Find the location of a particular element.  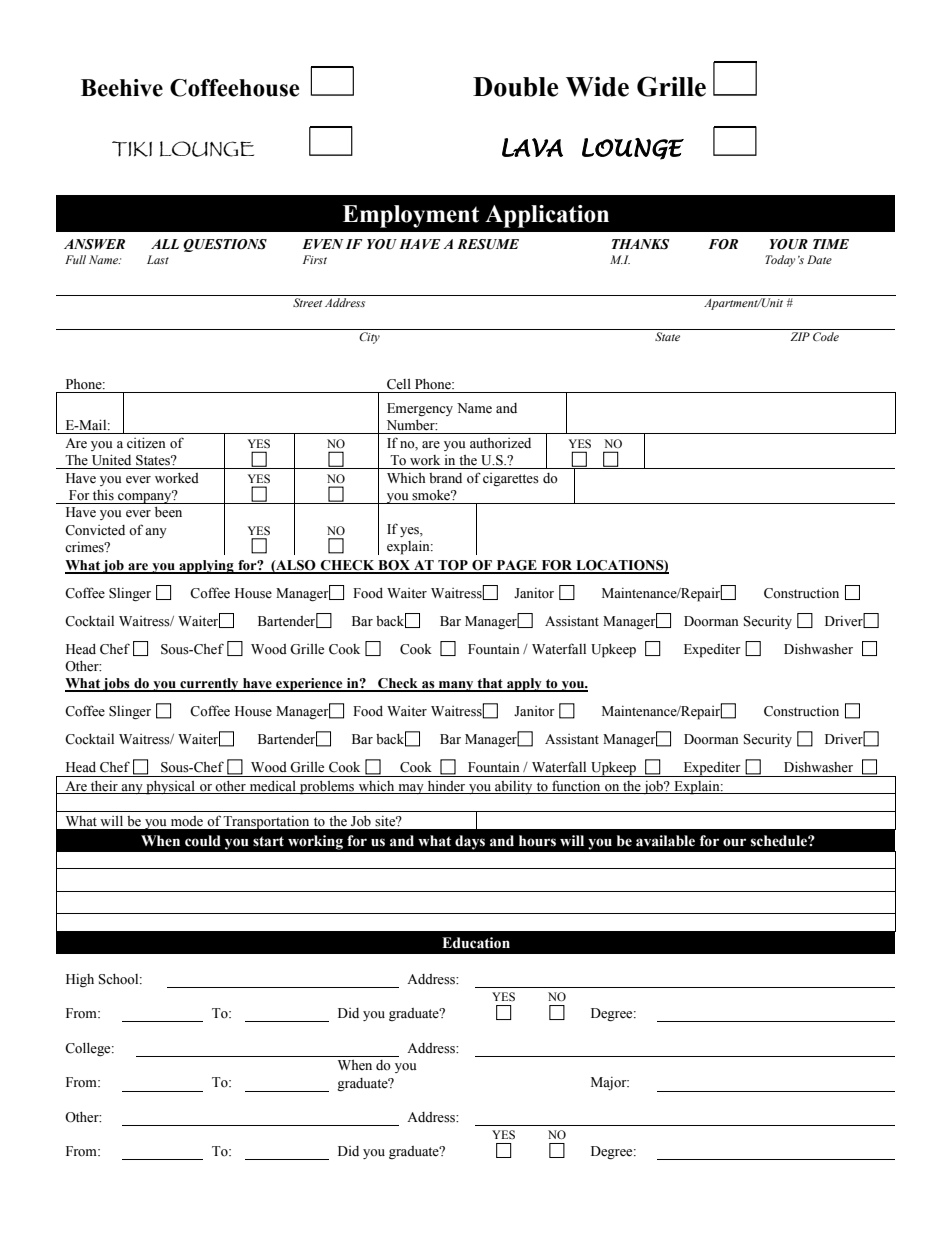

High is located at coordinates (80, 980).
